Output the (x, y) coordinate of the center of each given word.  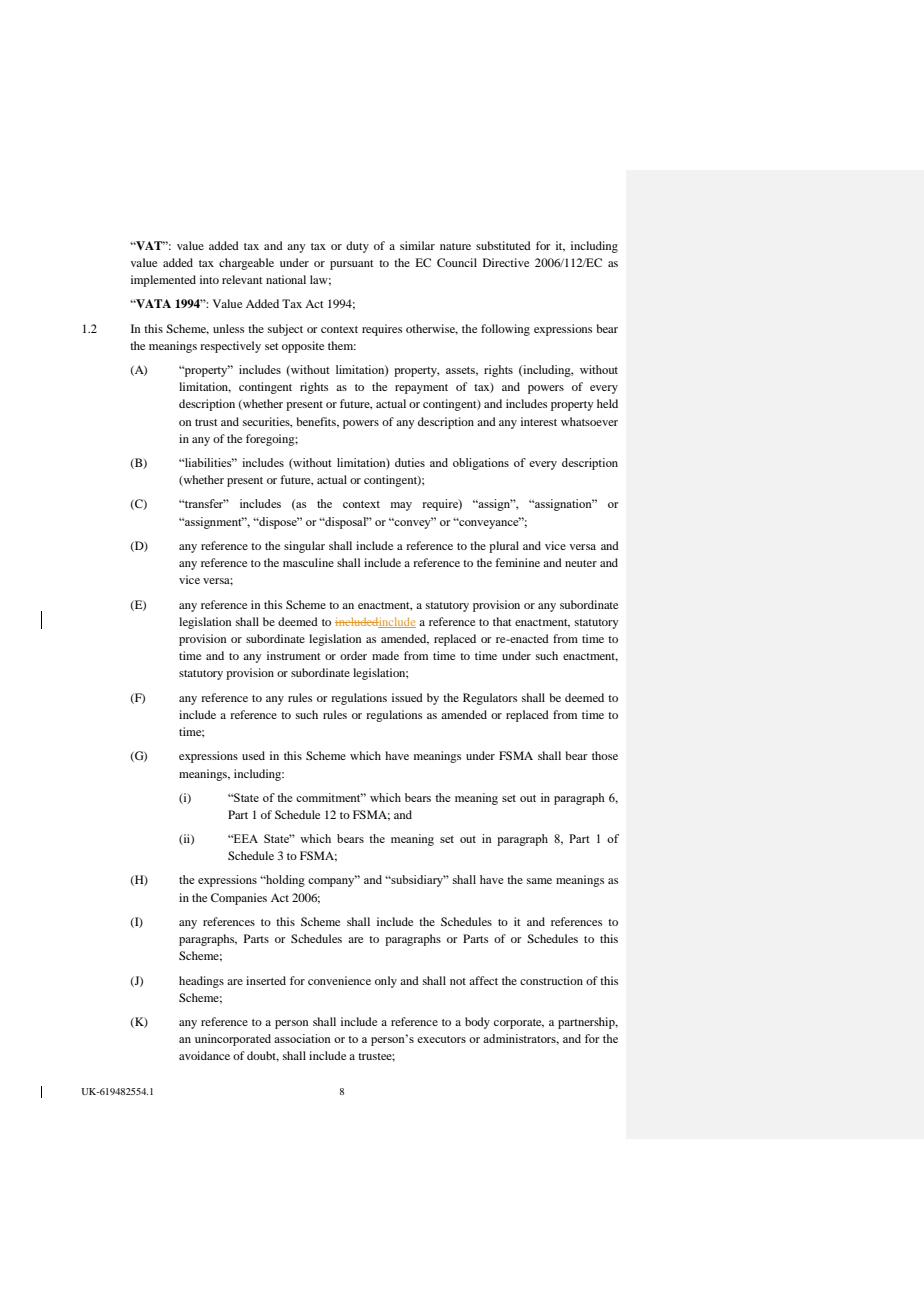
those (605, 755)
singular (304, 547)
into (209, 279)
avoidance (204, 1055)
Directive (506, 262)
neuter (581, 563)
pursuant (352, 265)
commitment (329, 797)
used (253, 755)
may (401, 506)
